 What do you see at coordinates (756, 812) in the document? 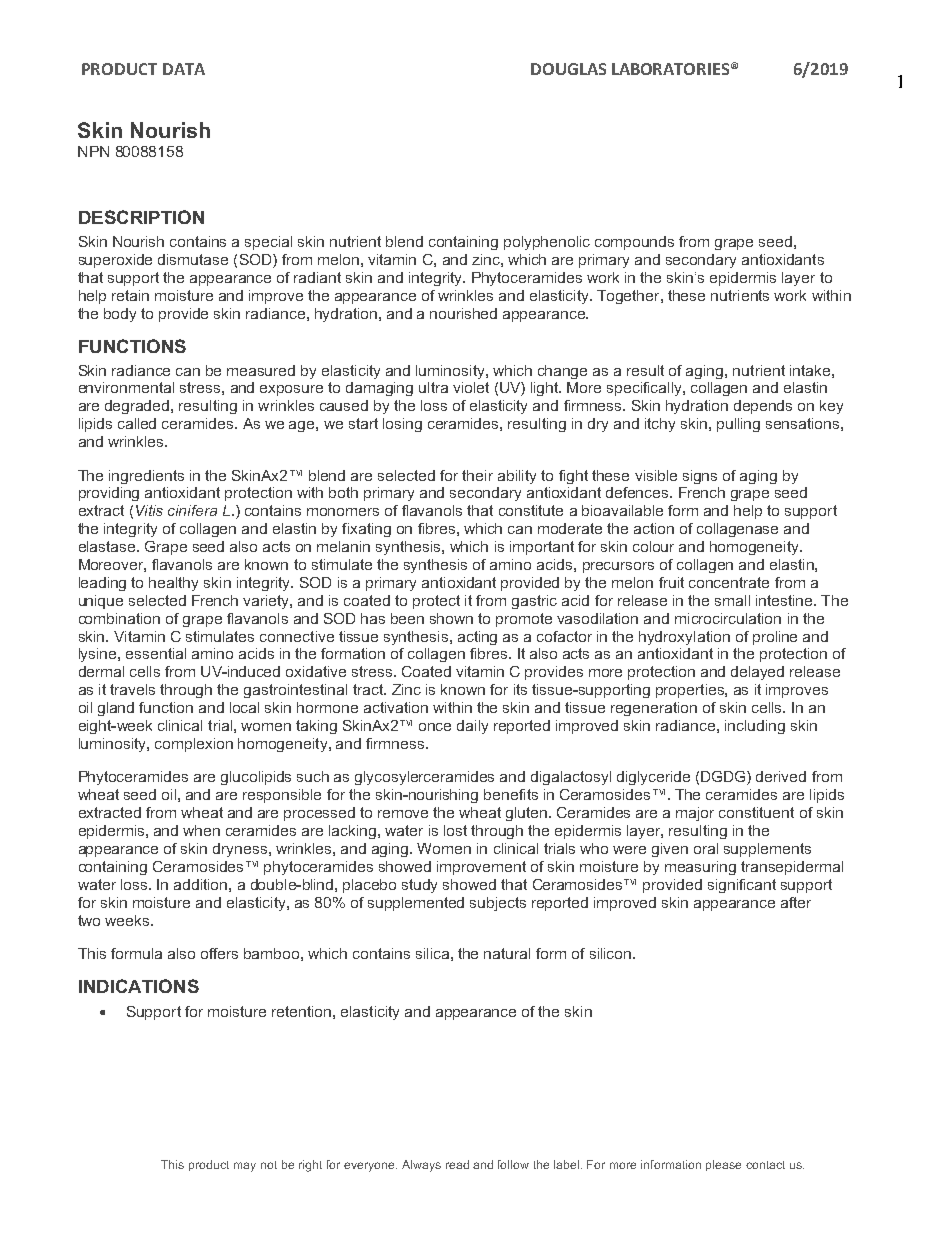
I see `constituent` at bounding box center [756, 812].
